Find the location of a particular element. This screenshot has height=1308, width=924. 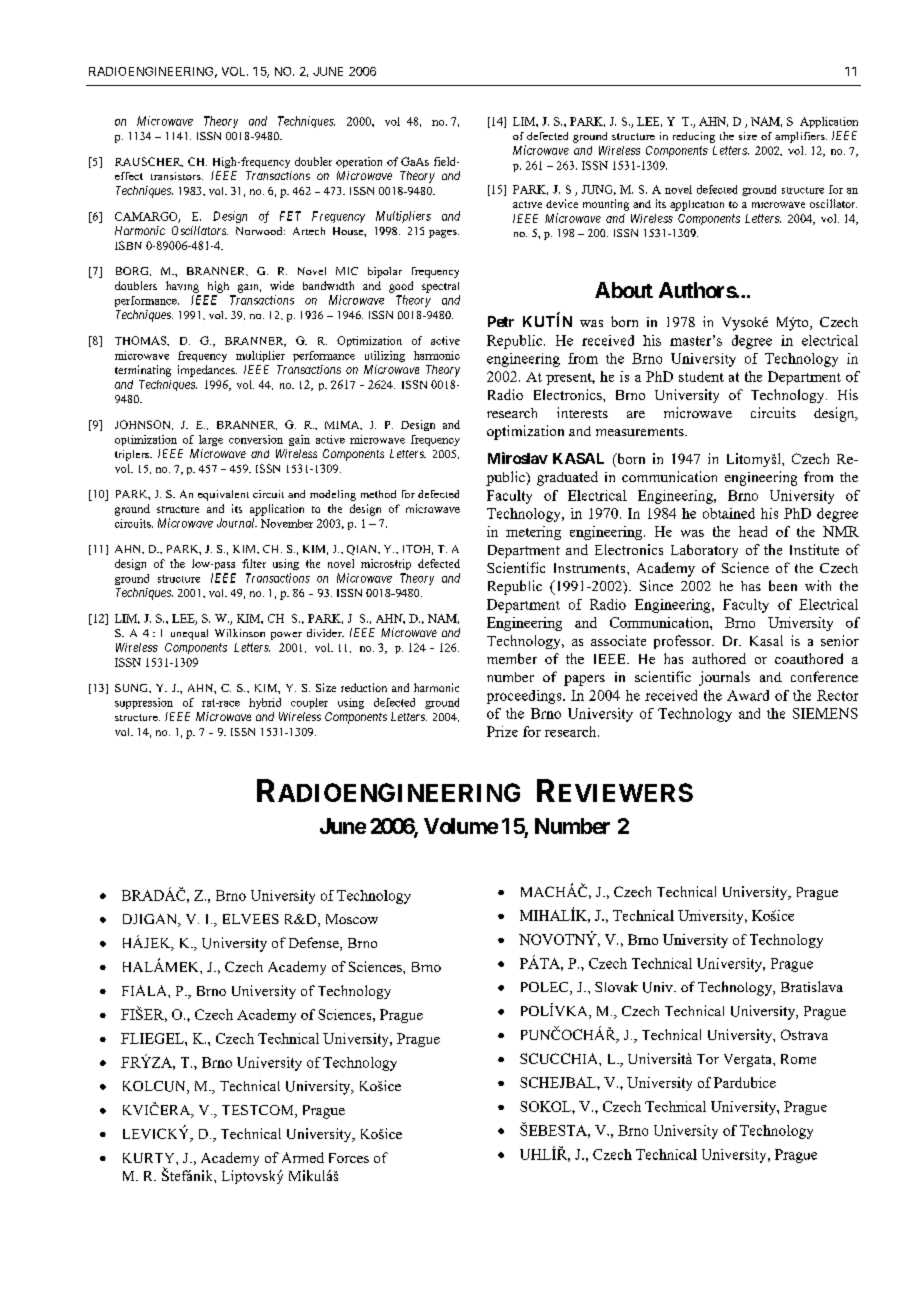

unequal is located at coordinates (189, 634).
